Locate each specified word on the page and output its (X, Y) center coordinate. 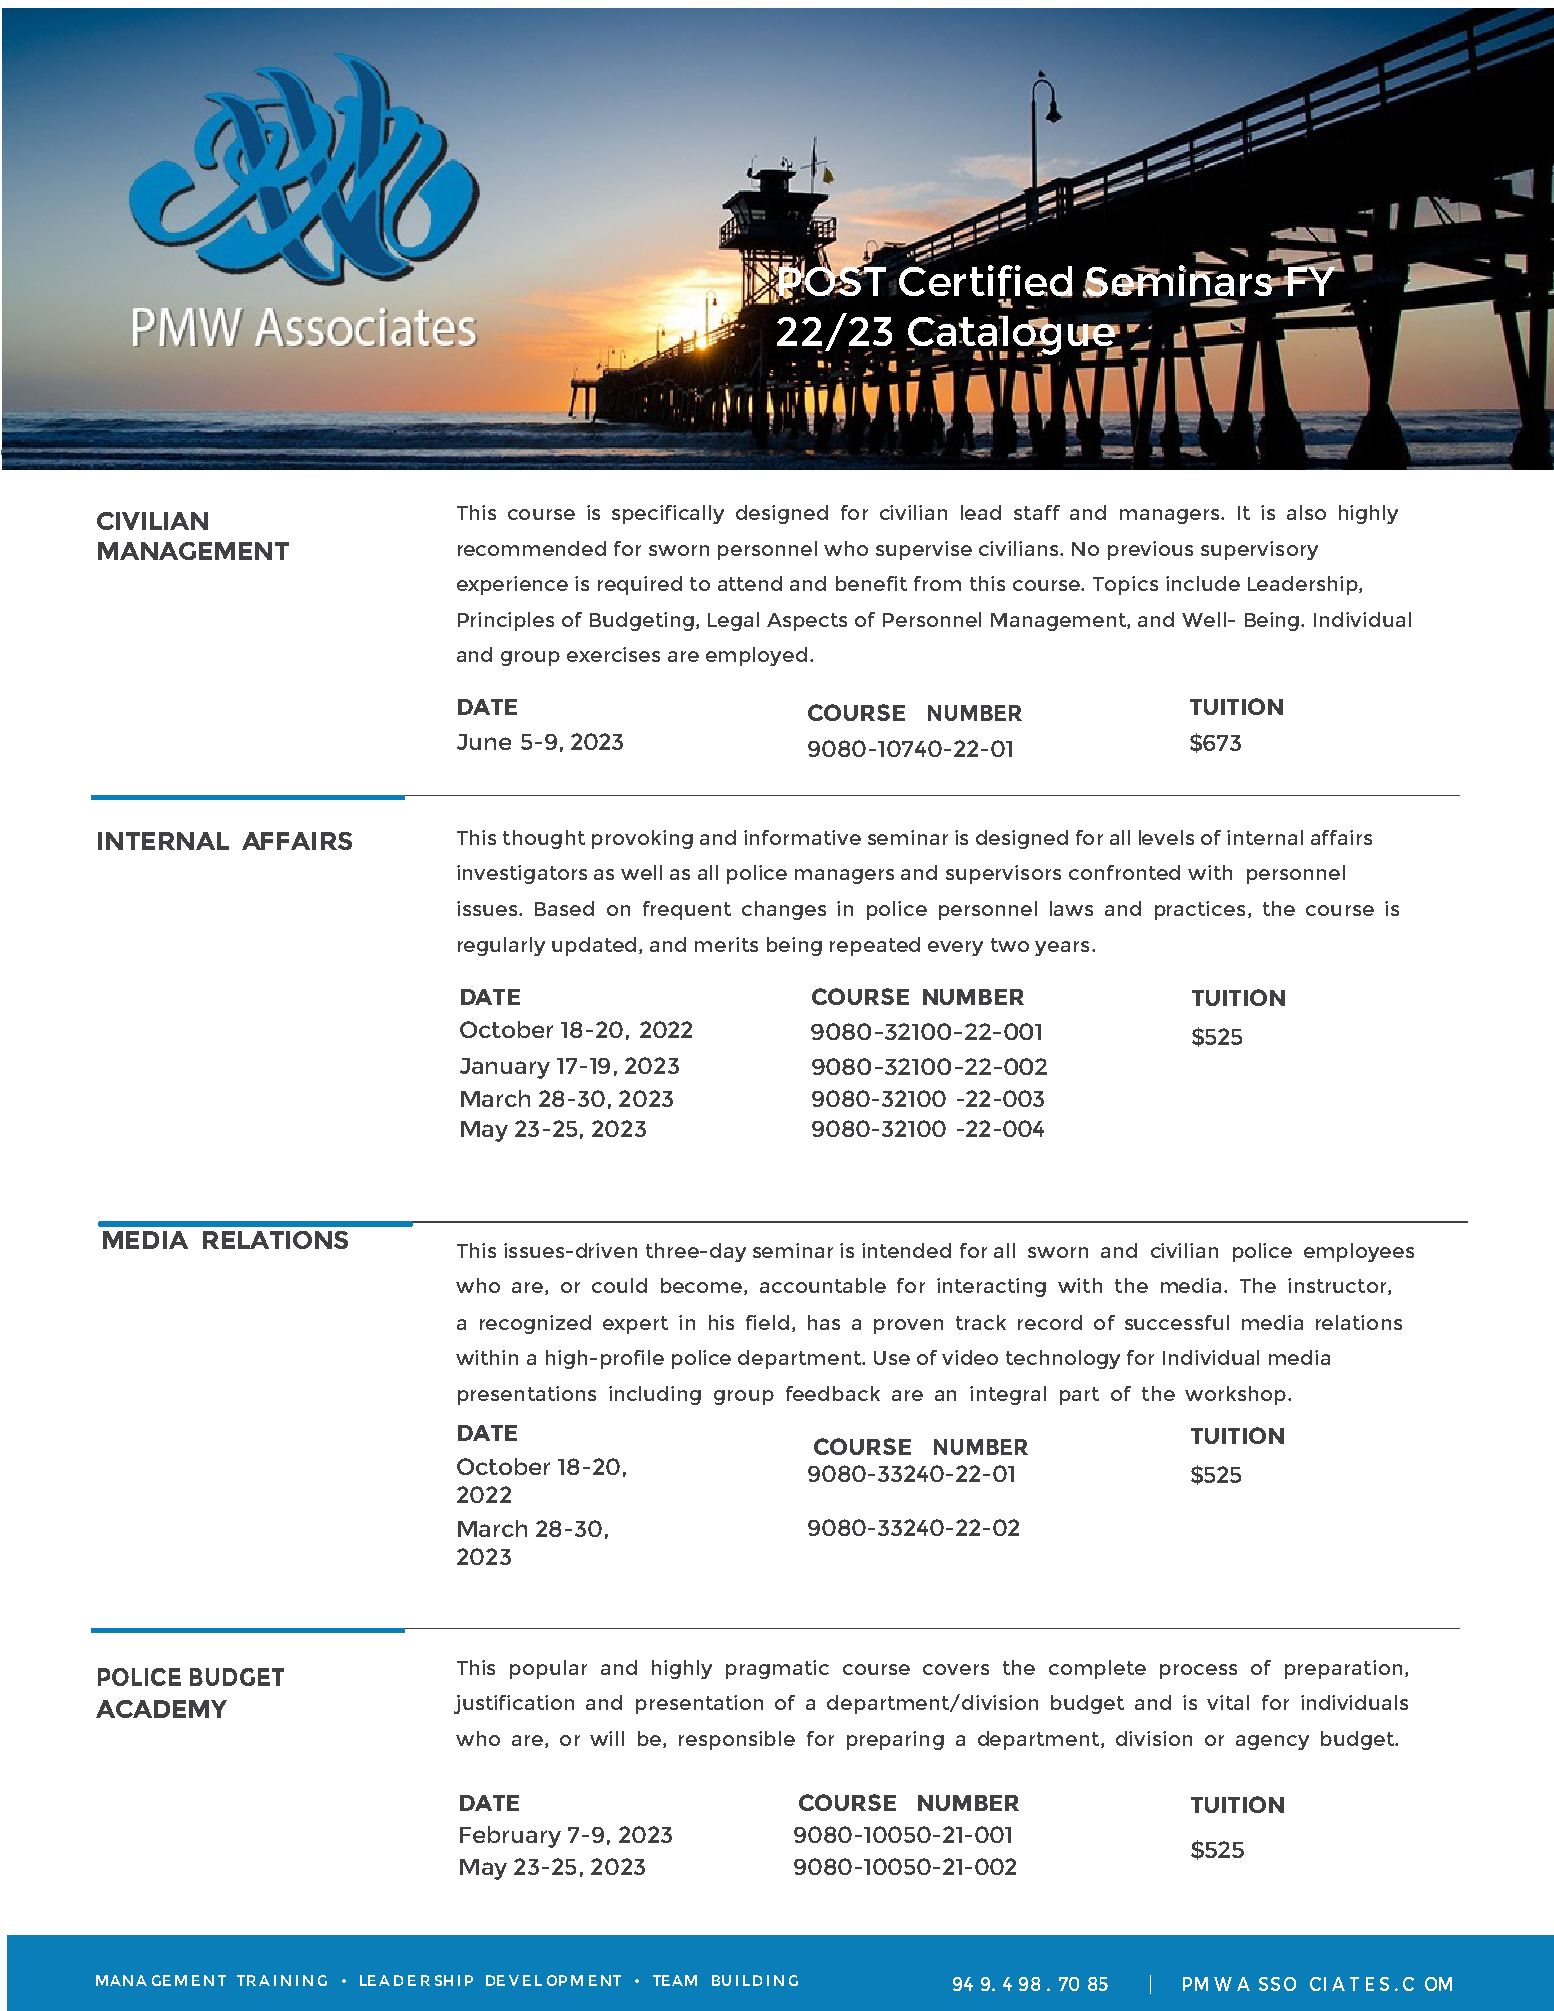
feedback (833, 1393)
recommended (532, 548)
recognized (535, 1324)
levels (1166, 837)
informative (802, 837)
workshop (1237, 1395)
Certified (986, 280)
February (510, 1837)
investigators (522, 874)
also (1306, 512)
